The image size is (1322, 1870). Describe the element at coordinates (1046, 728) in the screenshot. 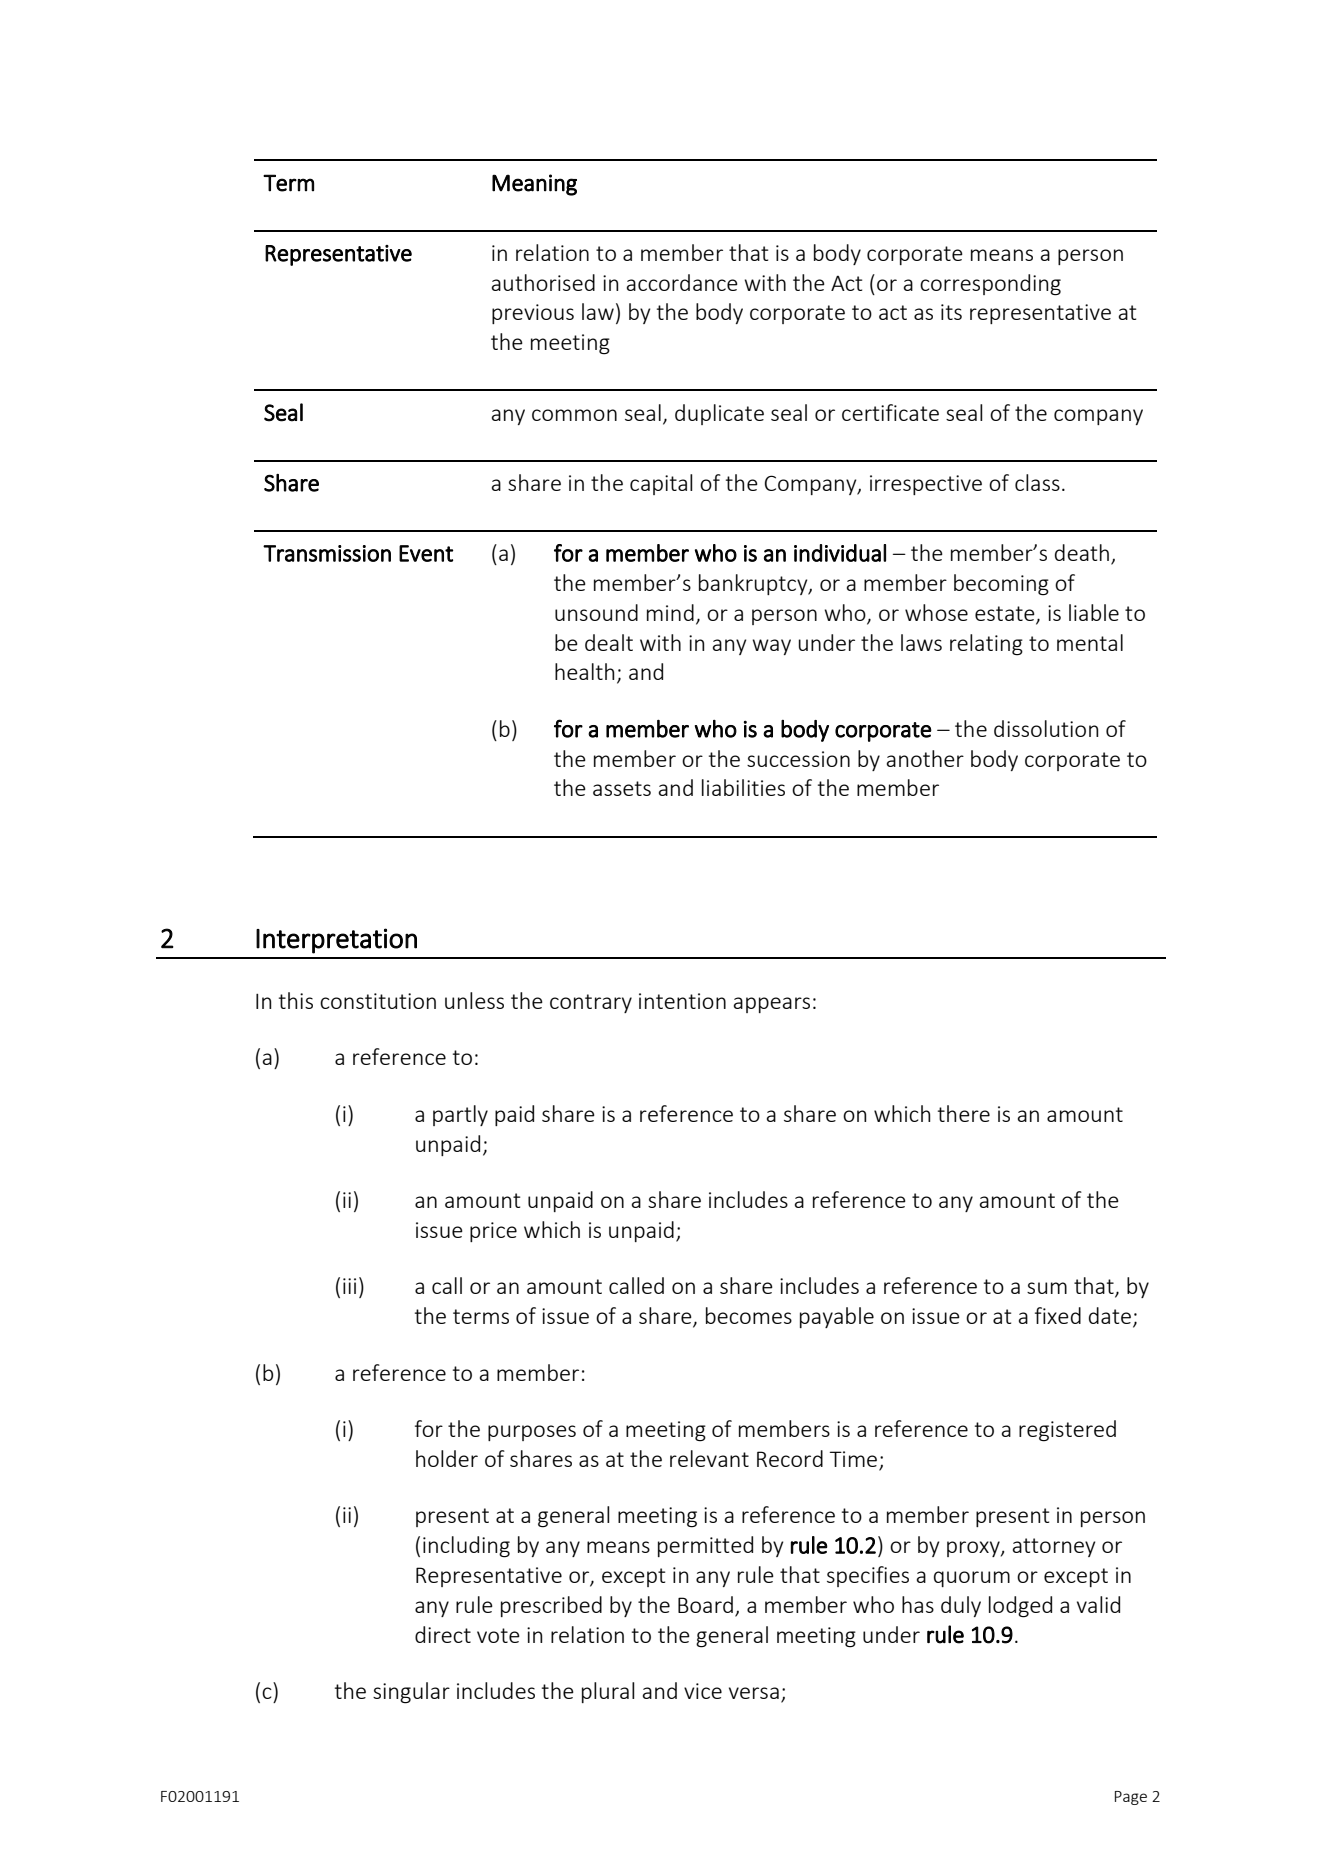

I see `dissolution` at that location.
